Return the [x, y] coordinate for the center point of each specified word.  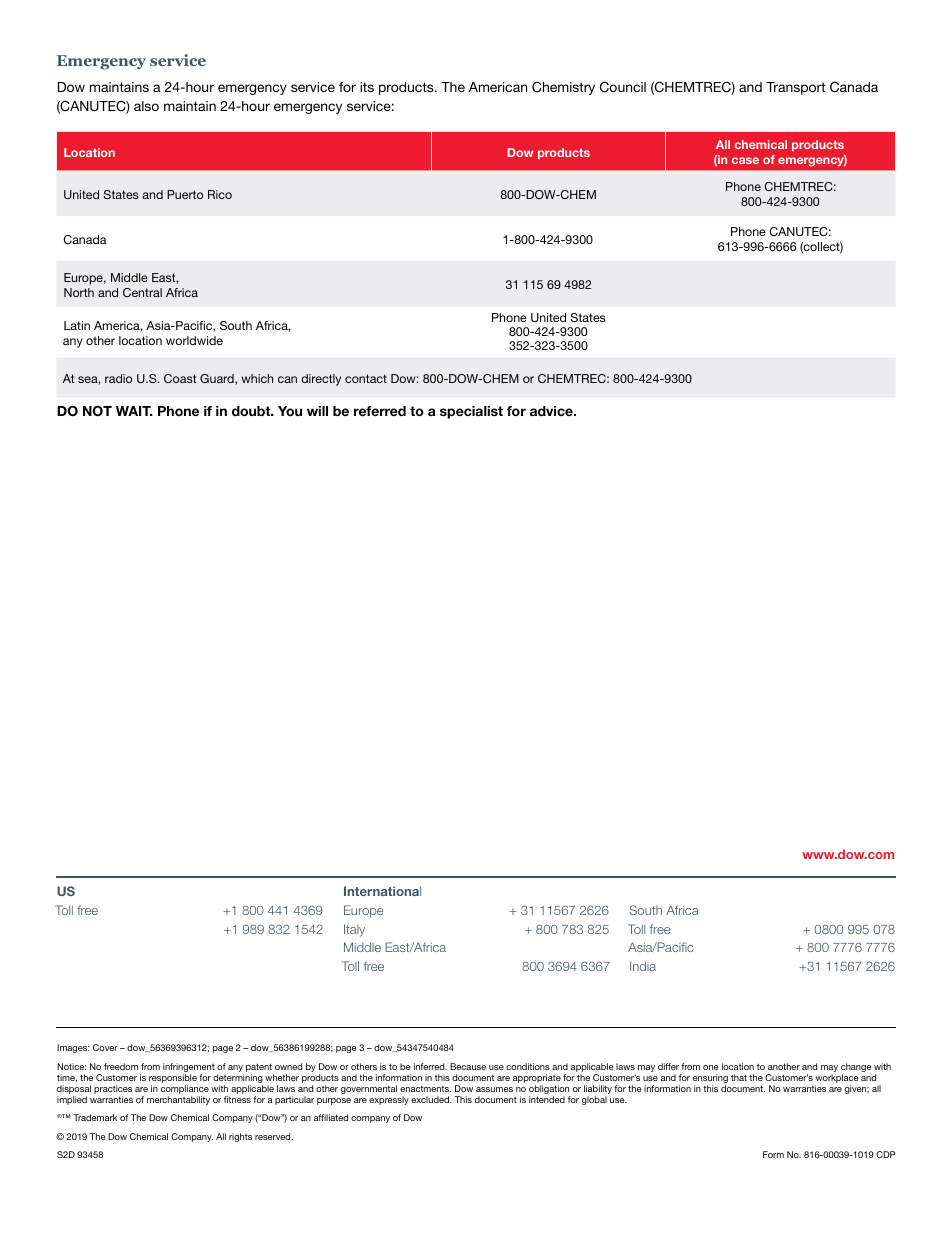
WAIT [134, 411]
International [382, 891]
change [856, 1067]
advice [552, 411]
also [146, 106]
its [367, 87]
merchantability [178, 1100]
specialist [471, 412]
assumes [494, 1089]
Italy [354, 930]
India [643, 966]
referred [380, 411]
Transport [796, 88]
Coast [180, 378]
